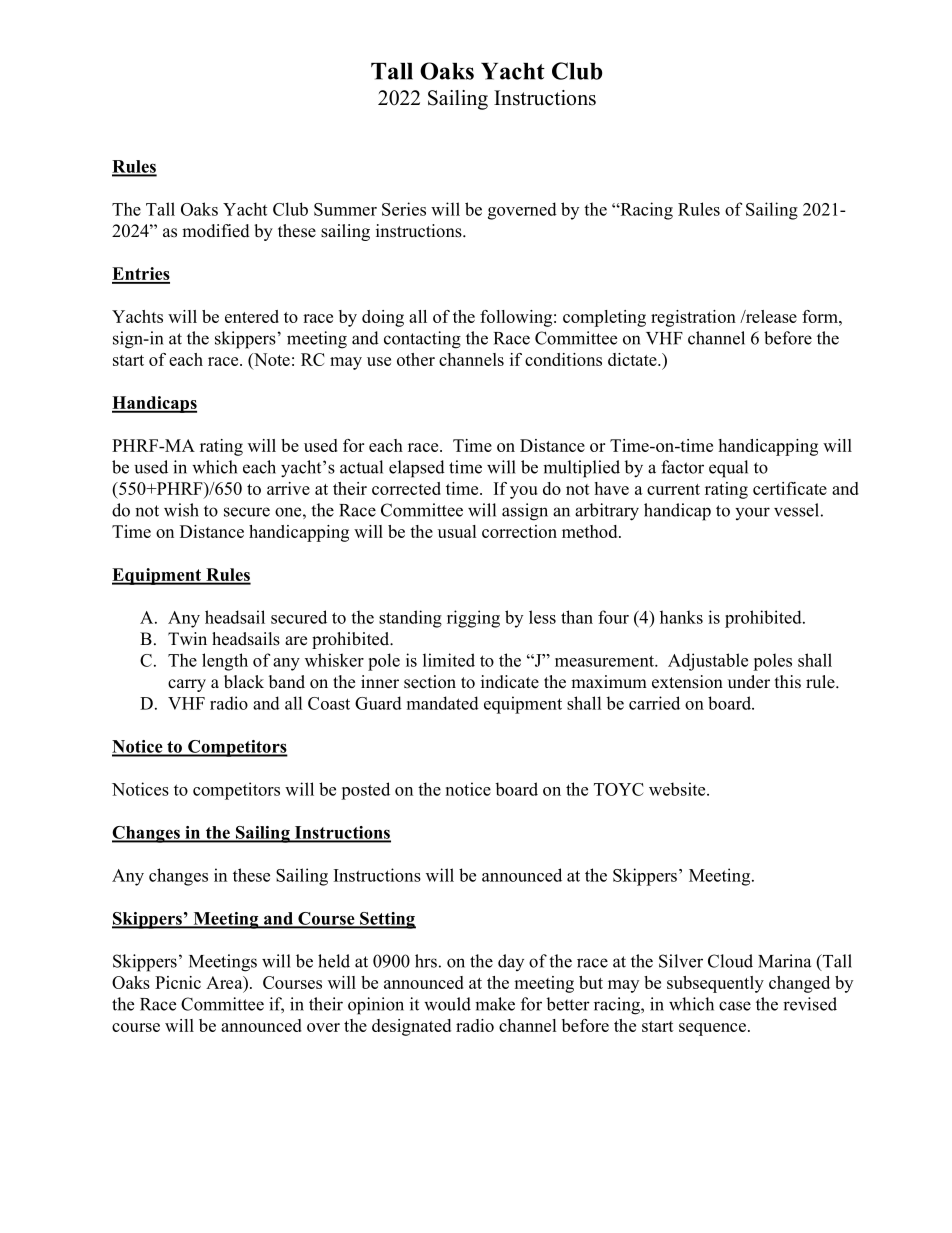 The height and width of the image is (1233, 952). I want to click on case, so click(735, 1006).
